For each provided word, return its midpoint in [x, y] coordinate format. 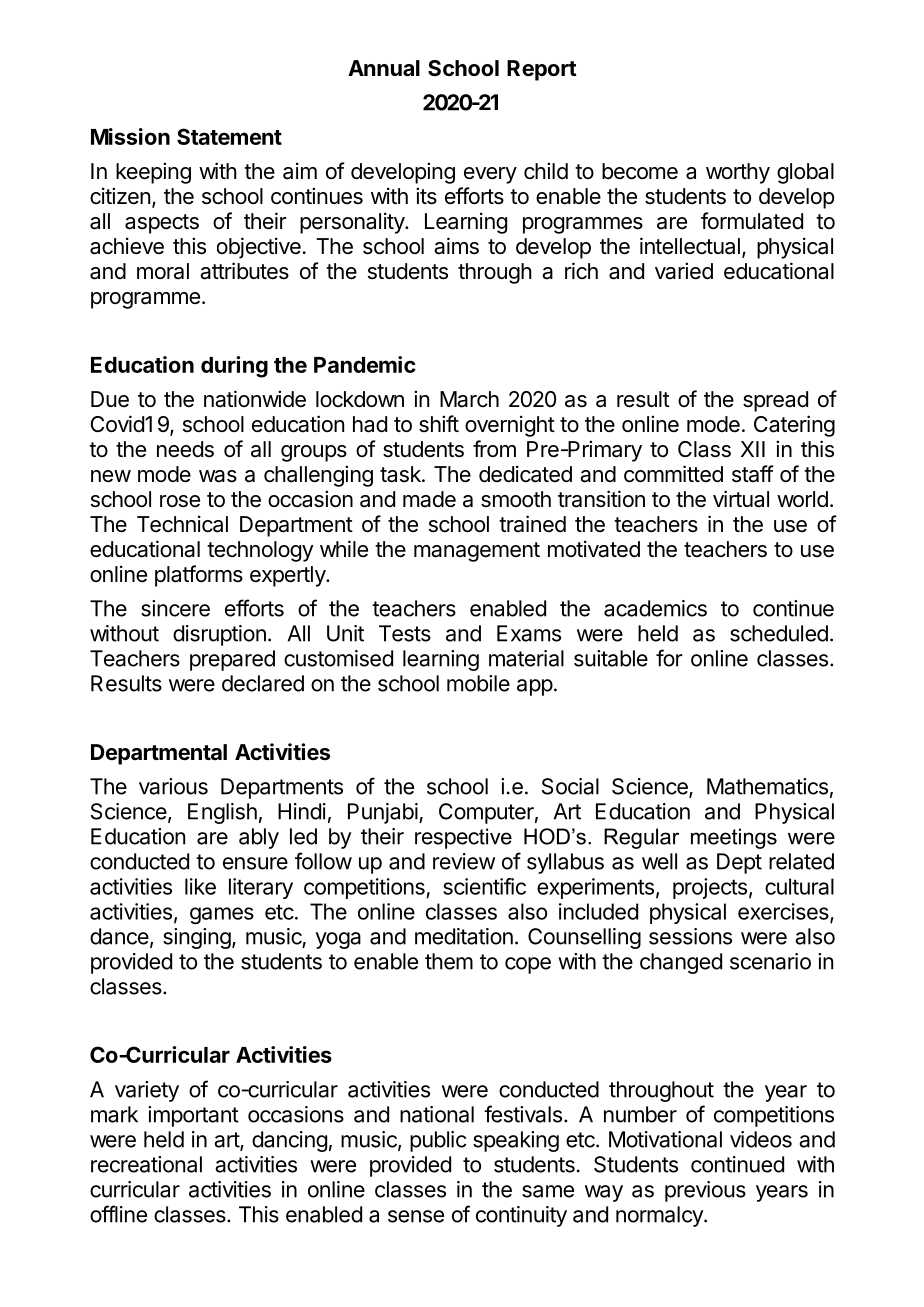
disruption [219, 635]
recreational [146, 1164]
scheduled [779, 633]
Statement [229, 136]
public [438, 1141]
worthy [738, 173]
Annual [384, 68]
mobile [478, 683]
